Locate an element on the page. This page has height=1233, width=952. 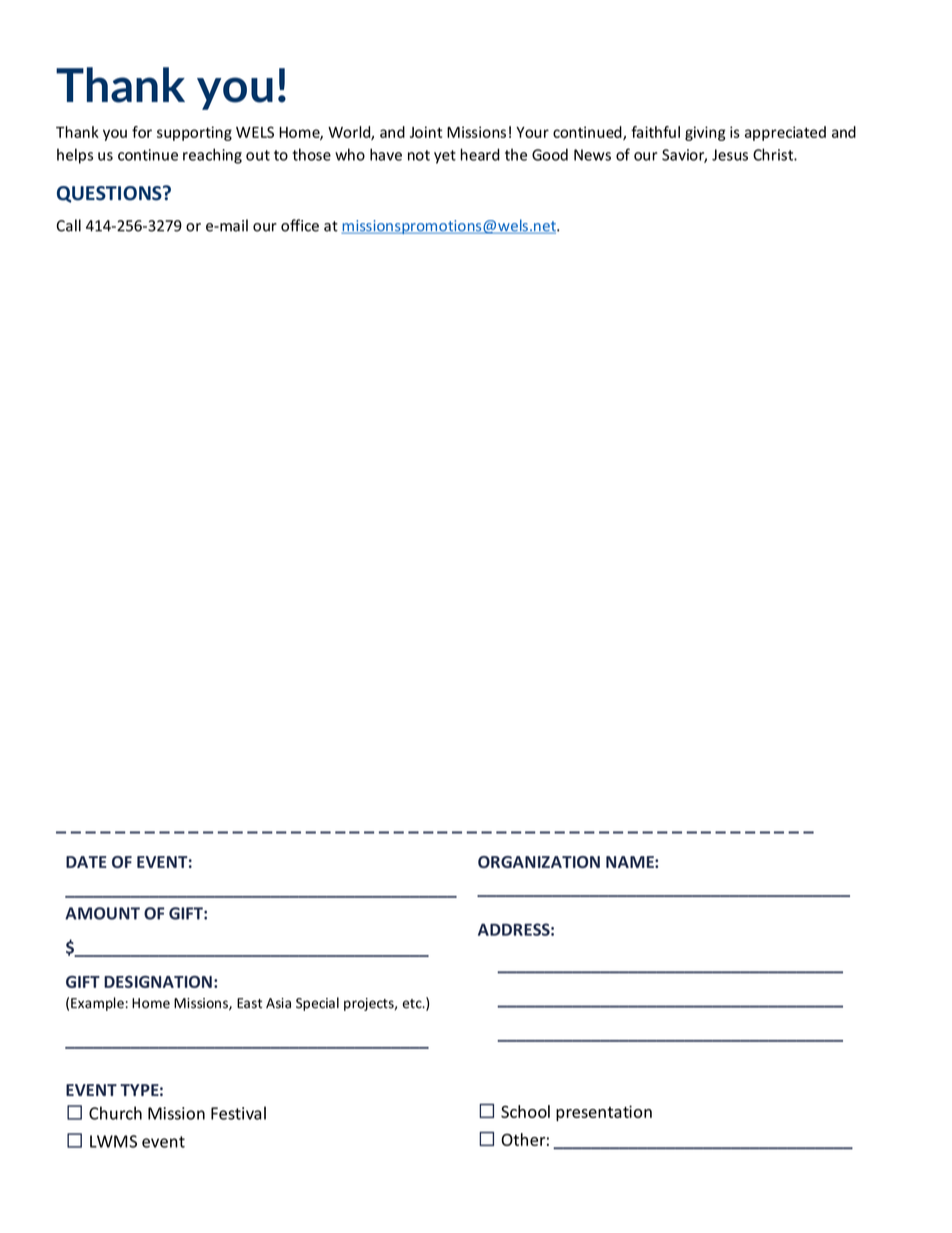
etc is located at coordinates (413, 1004).
